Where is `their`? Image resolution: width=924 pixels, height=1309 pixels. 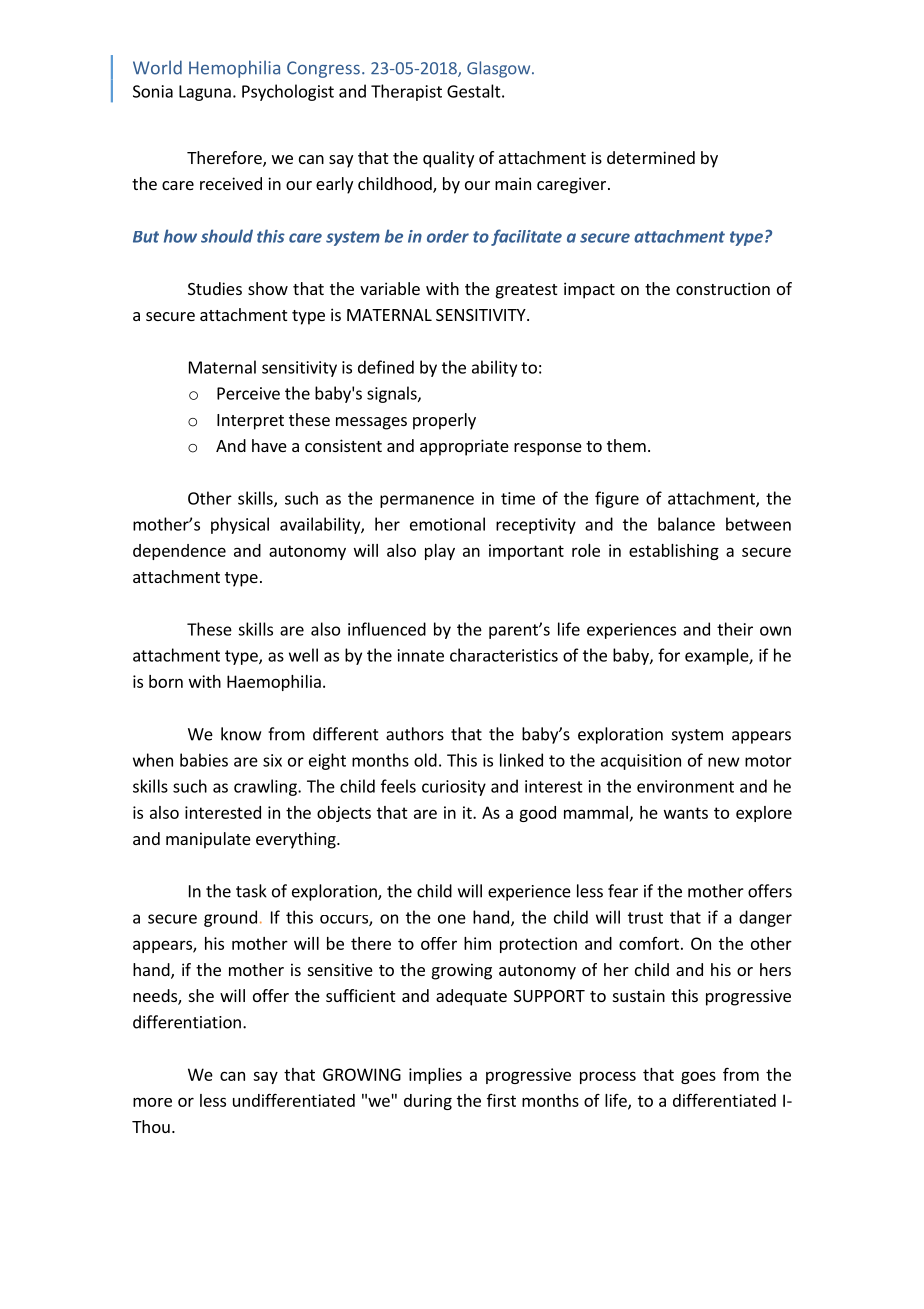
their is located at coordinates (735, 629).
